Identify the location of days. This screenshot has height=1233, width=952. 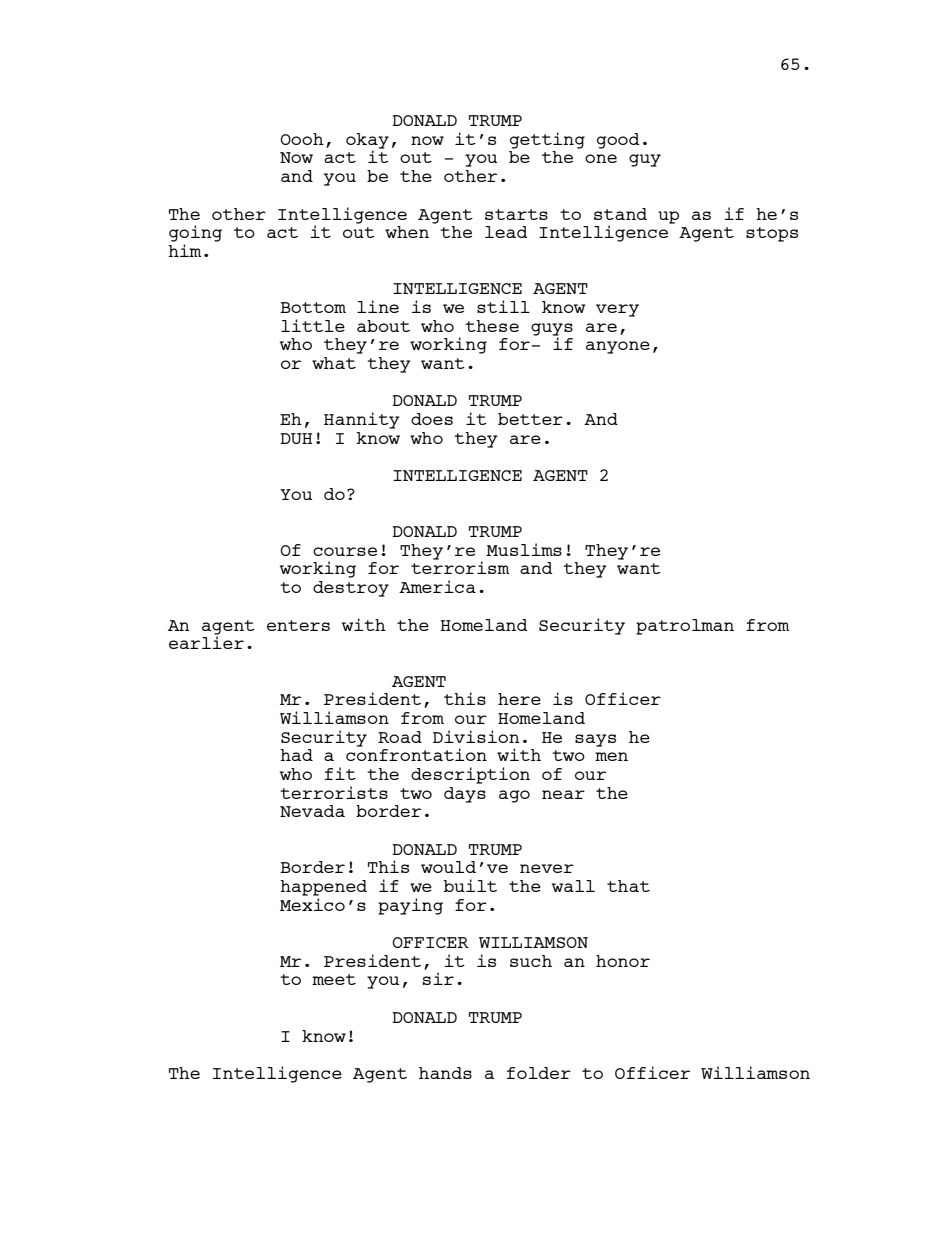
(465, 795).
